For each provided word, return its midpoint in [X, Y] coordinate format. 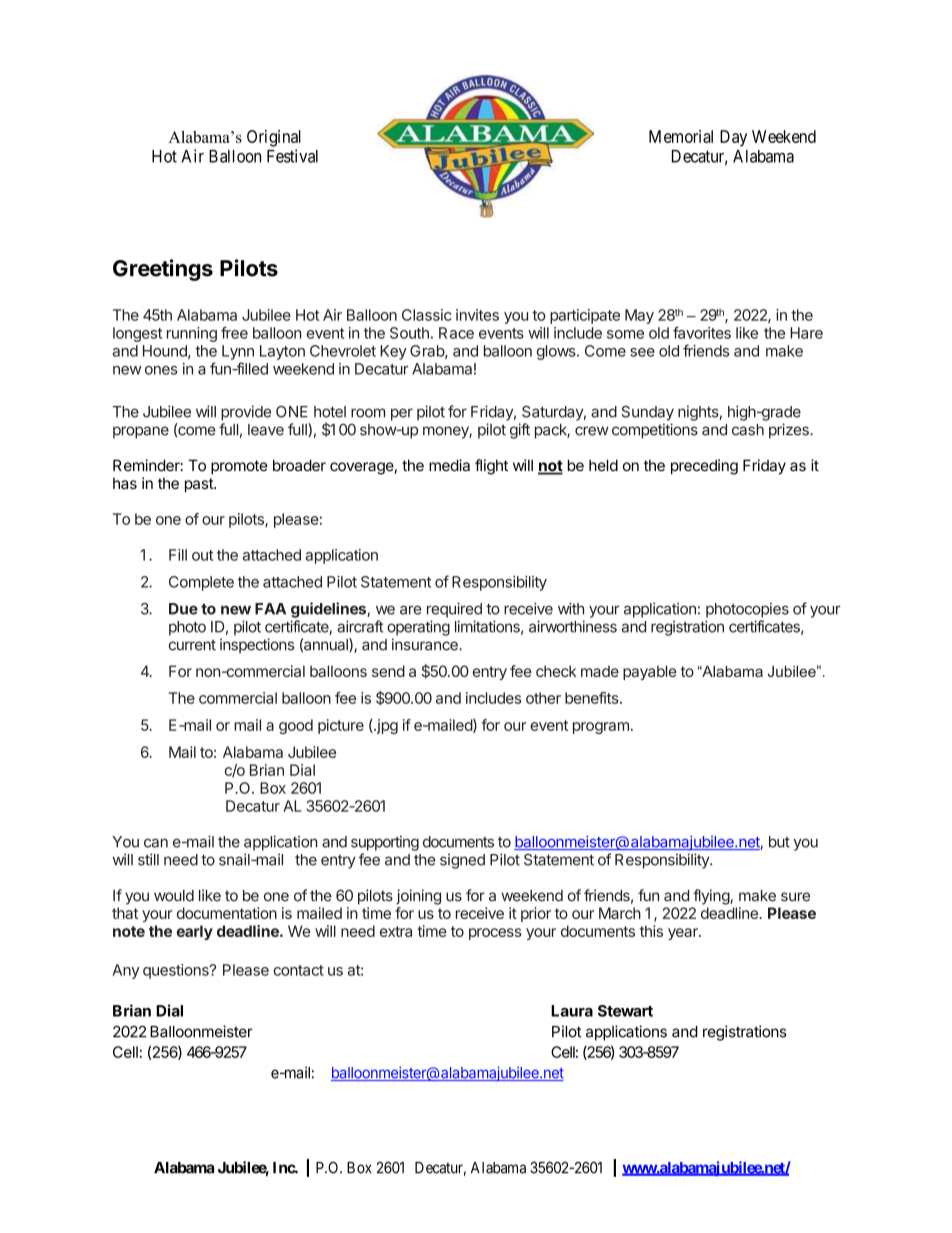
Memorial [681, 136]
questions [177, 971]
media [449, 465]
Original [274, 138]
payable [650, 672]
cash [748, 430]
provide [246, 413]
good [296, 726]
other [543, 698]
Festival [292, 156]
